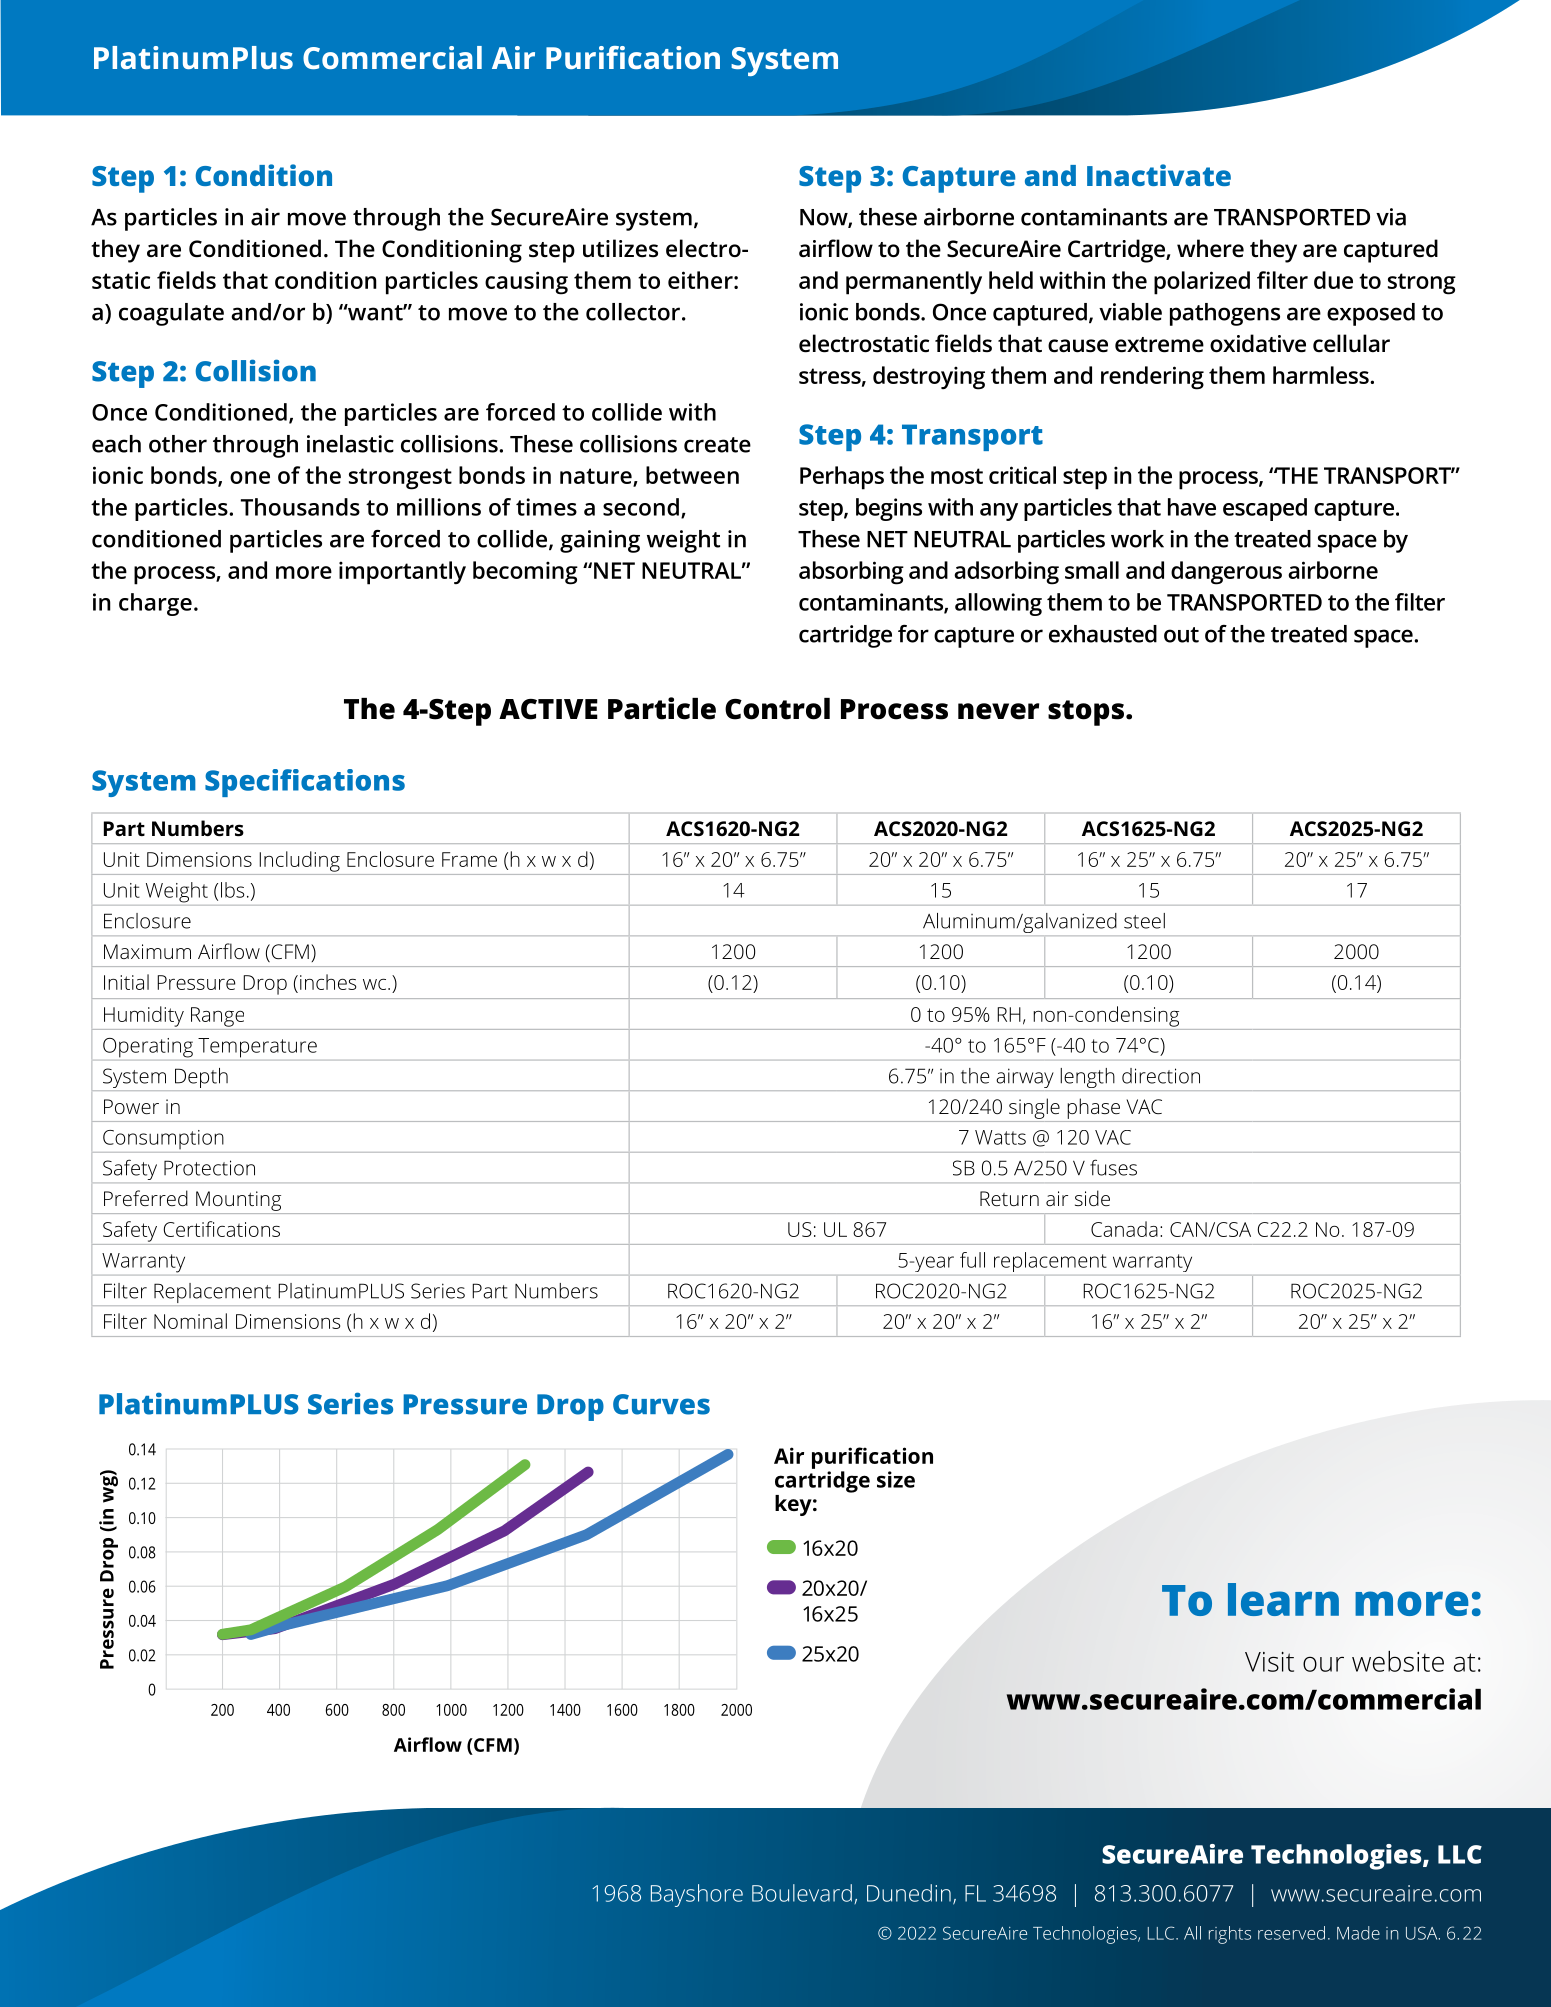 The width and height of the screenshot is (1551, 2007). I want to click on lbs, so click(233, 890).
